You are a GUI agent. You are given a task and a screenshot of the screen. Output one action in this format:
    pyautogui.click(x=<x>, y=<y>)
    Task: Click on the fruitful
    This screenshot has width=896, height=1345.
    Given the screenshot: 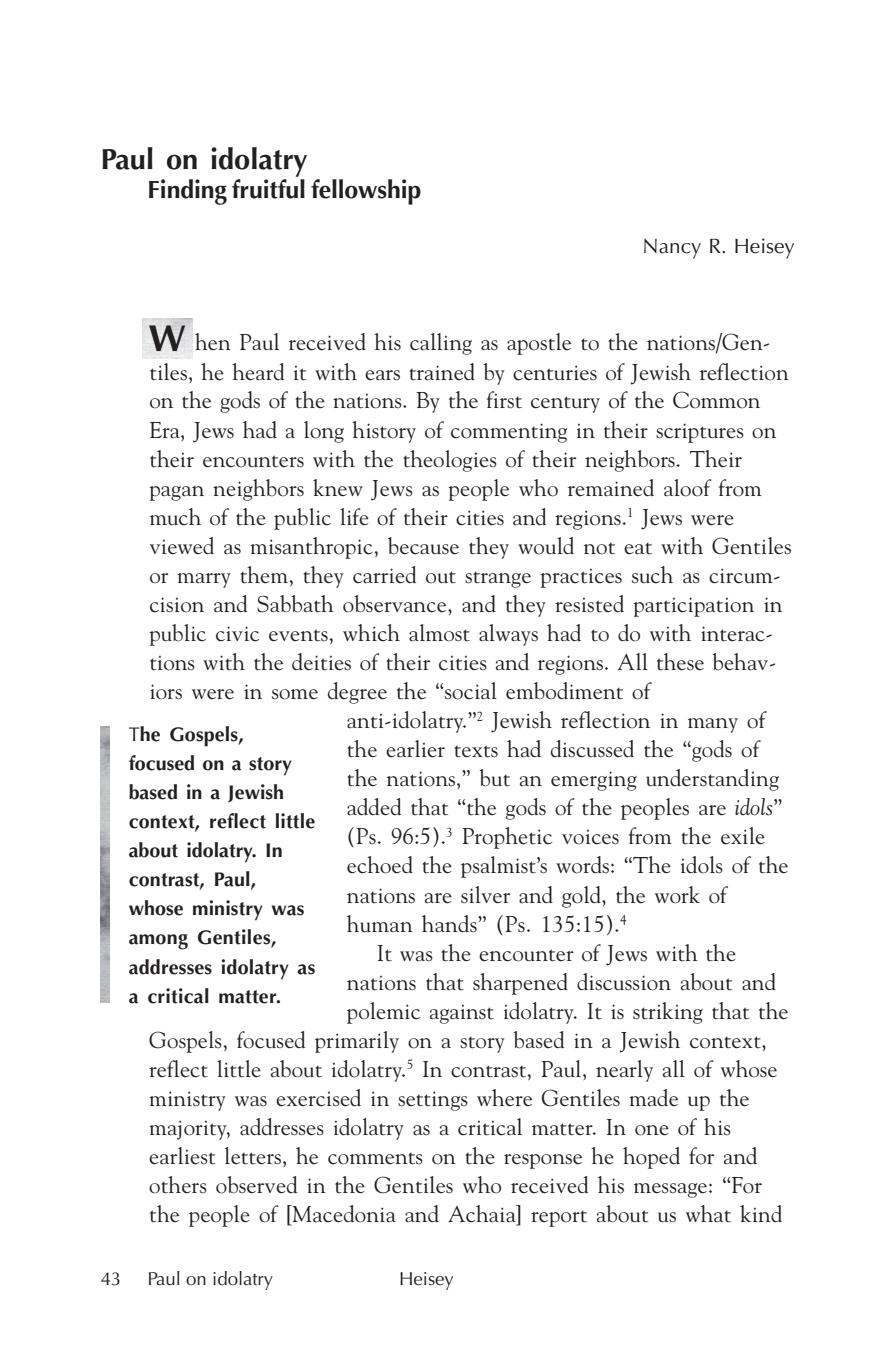 What is the action you would take?
    pyautogui.click(x=268, y=189)
